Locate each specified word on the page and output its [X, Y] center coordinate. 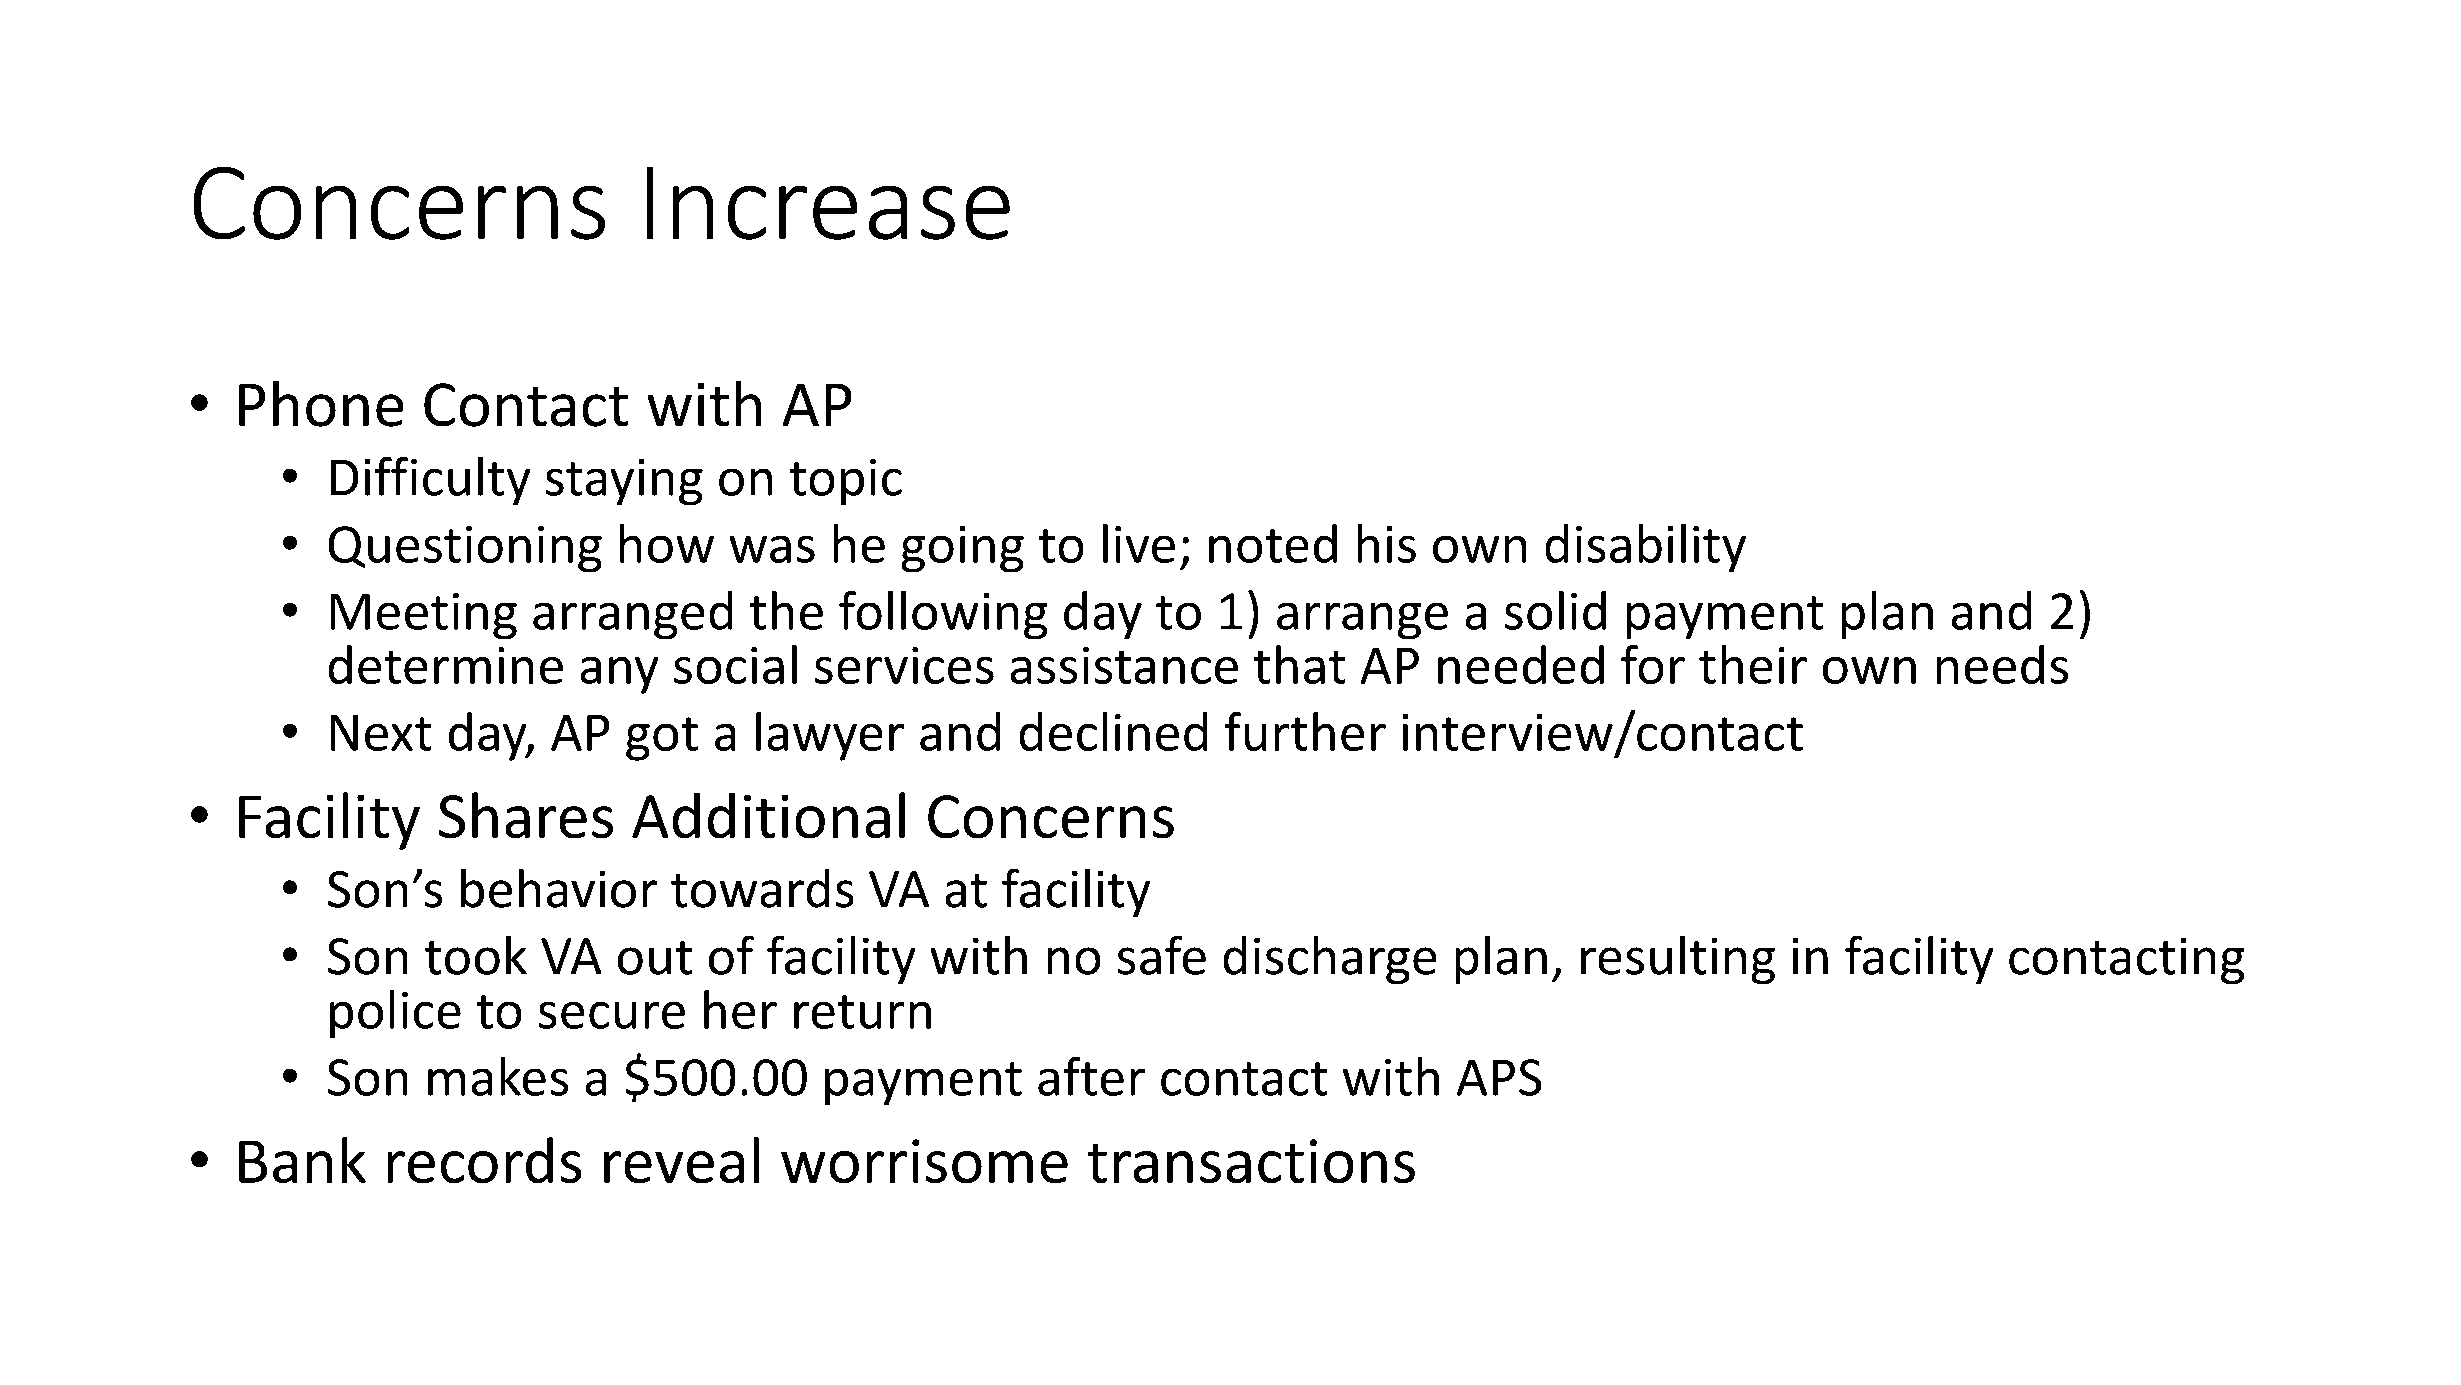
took [476, 955]
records [484, 1160]
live [1139, 543]
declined [1113, 731]
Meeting [424, 616]
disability [1646, 548]
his [1387, 543]
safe [1162, 955]
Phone [321, 404]
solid [1555, 610]
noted [1273, 543]
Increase [828, 203]
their [1753, 664]
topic [846, 482]
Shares [526, 815]
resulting [1678, 960]
